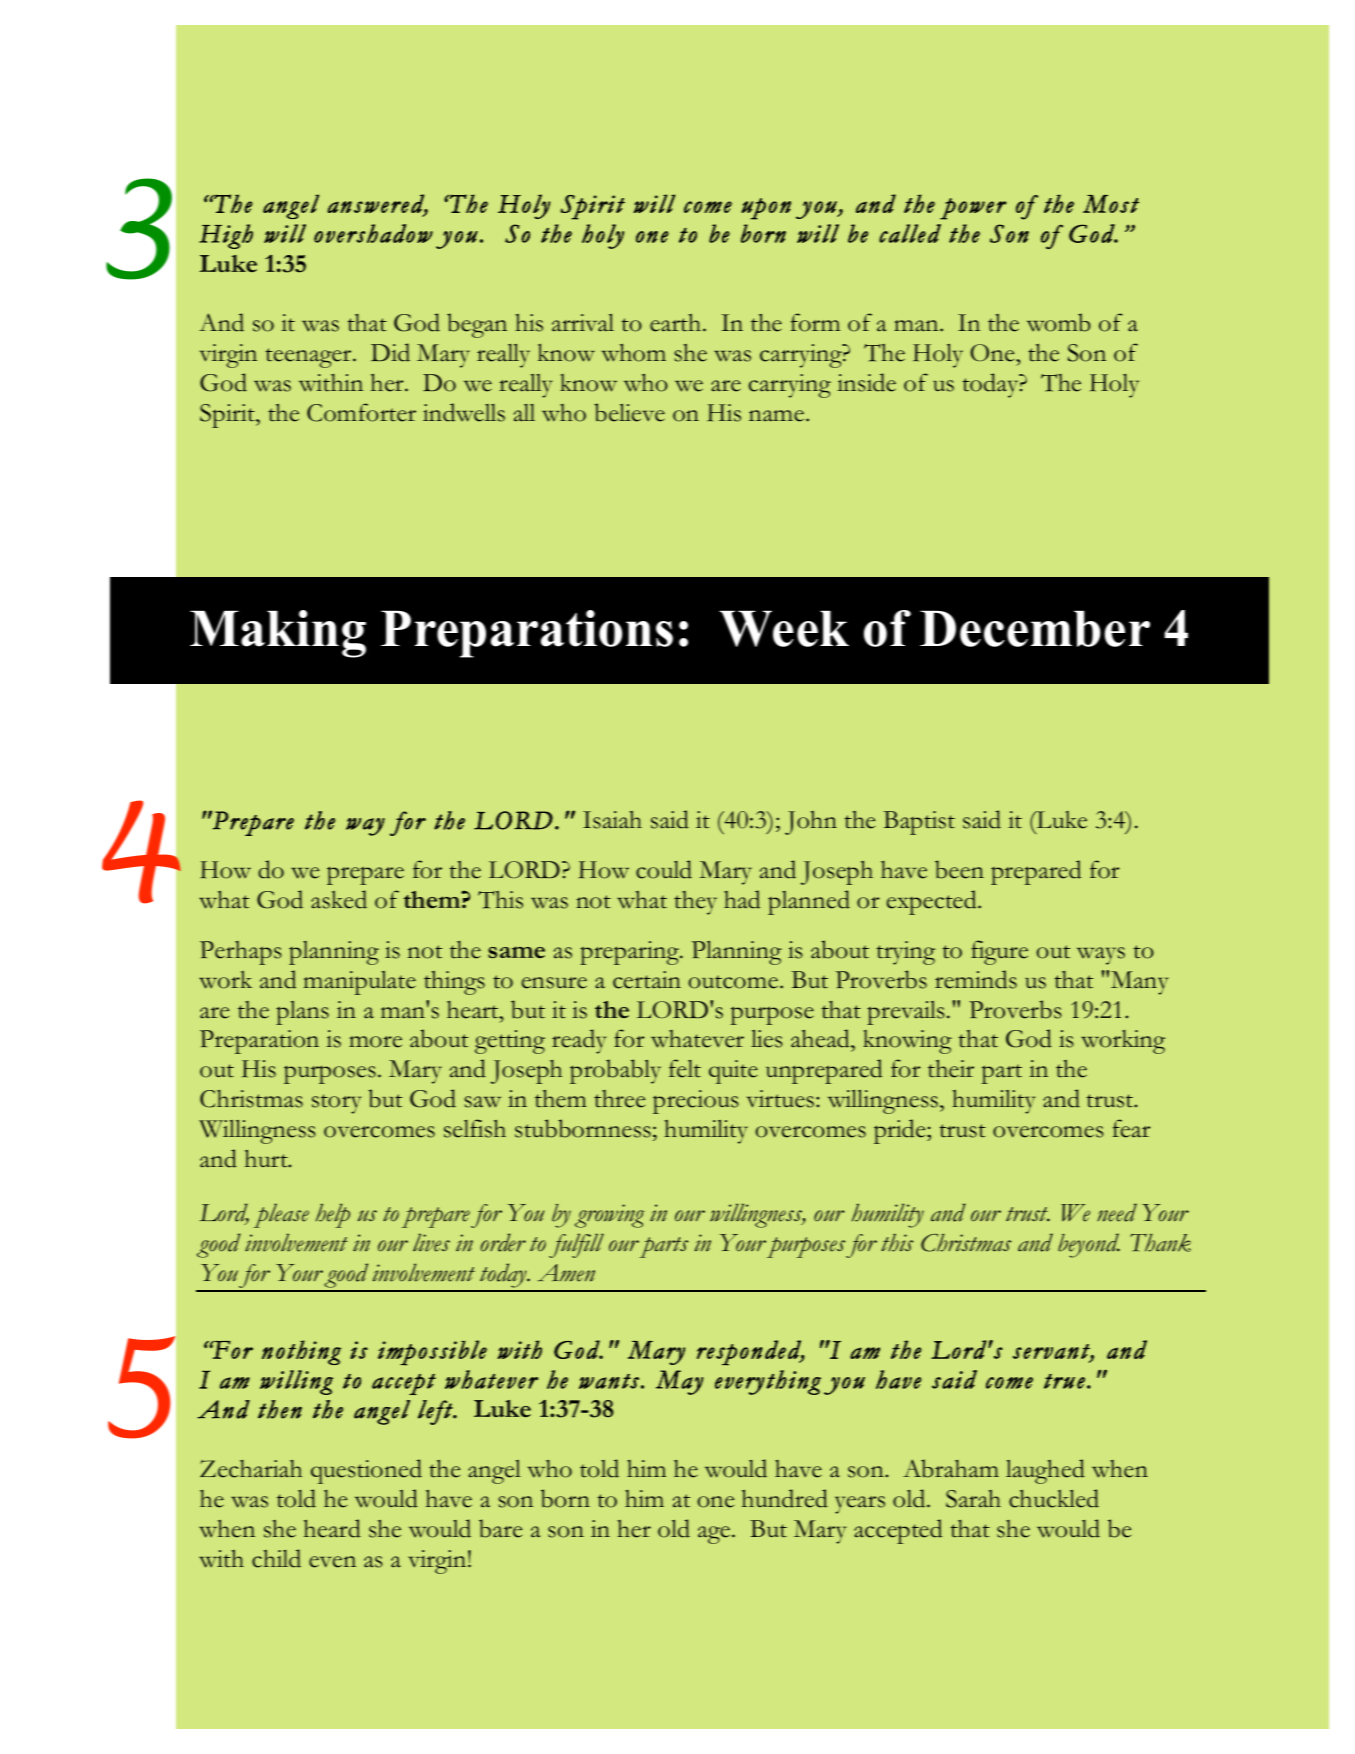 This screenshot has height=1754, width=1355. Describe the element at coordinates (332, 1528) in the screenshot. I see `heard` at that location.
